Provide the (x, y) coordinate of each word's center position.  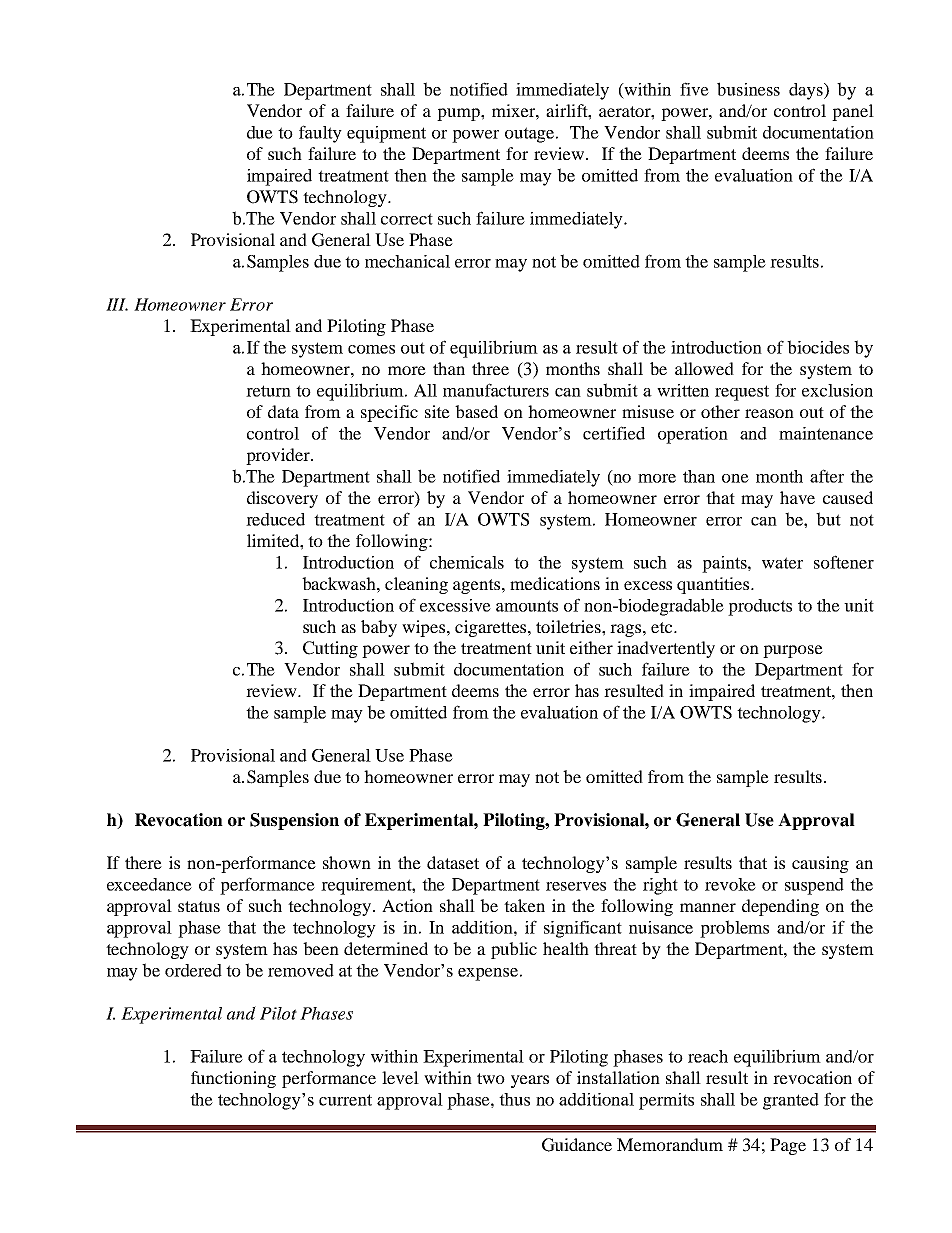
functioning (233, 1079)
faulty (320, 134)
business (748, 89)
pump (459, 114)
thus (514, 1099)
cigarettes (492, 628)
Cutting (330, 649)
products (760, 607)
